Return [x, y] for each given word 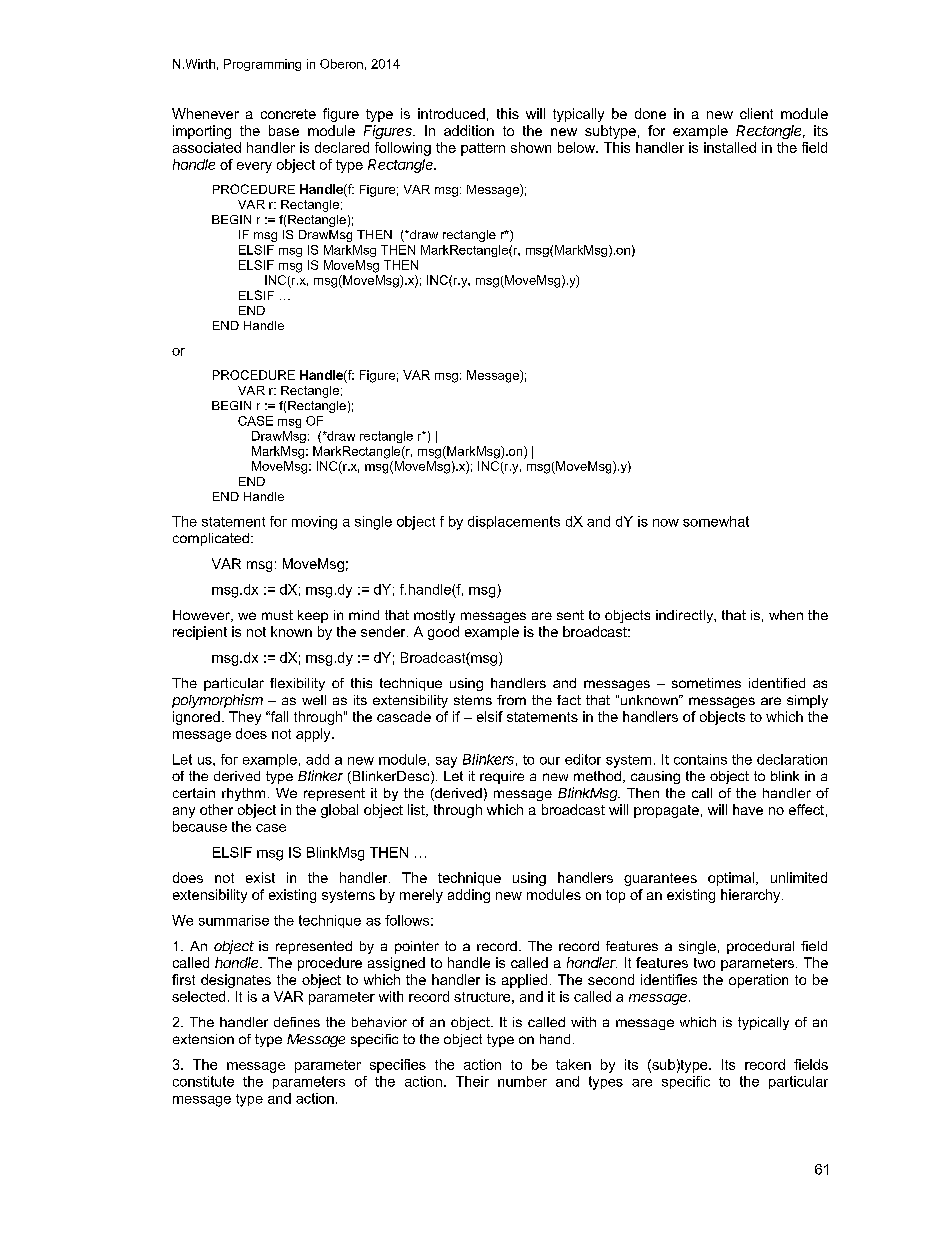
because [200, 826]
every [254, 167]
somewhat [716, 521]
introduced [451, 113]
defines [297, 1022]
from [511, 700]
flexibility [297, 684]
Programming [262, 65]
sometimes [706, 683]
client [756, 113]
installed [730, 147]
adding [469, 896]
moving [314, 523]
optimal [731, 879]
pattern [483, 149]
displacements [514, 522]
